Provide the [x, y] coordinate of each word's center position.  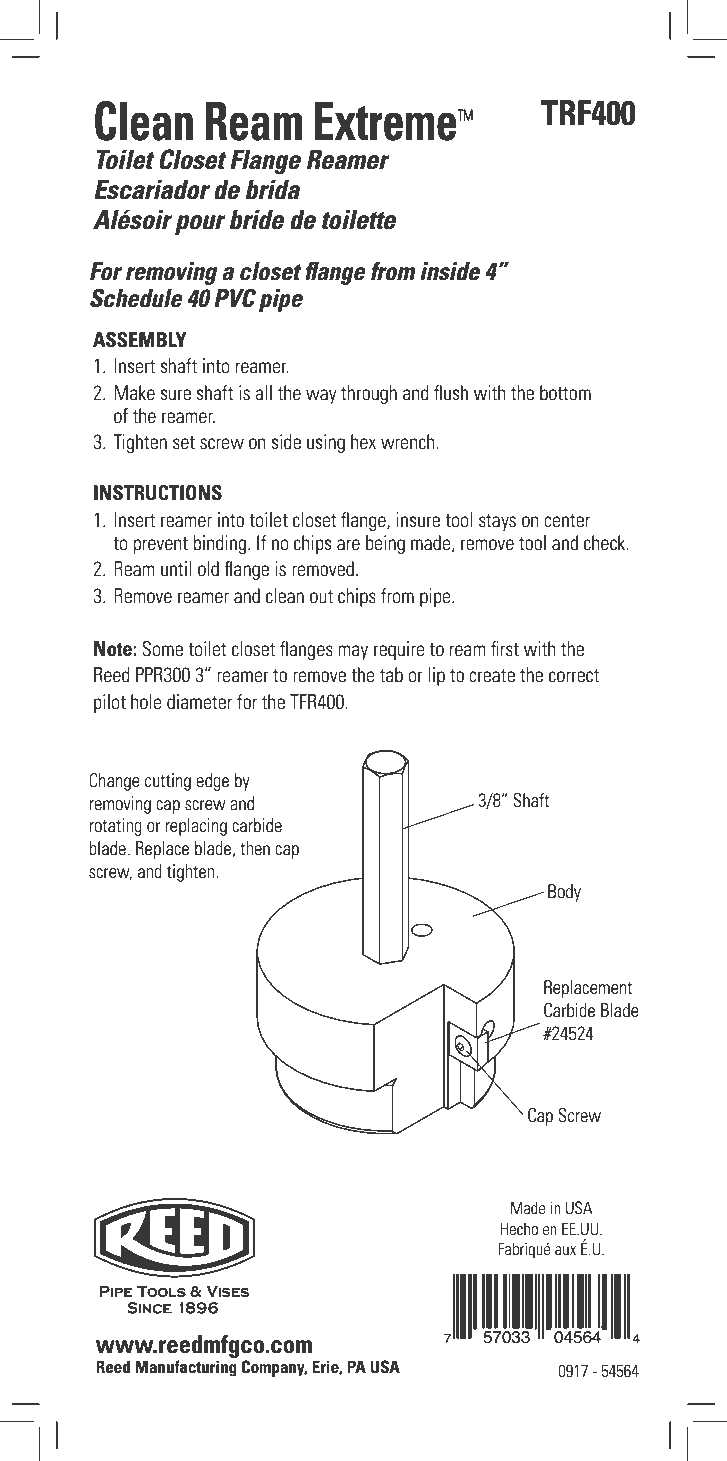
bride [256, 219]
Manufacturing [186, 1368]
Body [564, 893]
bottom [565, 393]
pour [200, 225]
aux [565, 1250]
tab [391, 674]
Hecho [519, 1228]
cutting [168, 782]
